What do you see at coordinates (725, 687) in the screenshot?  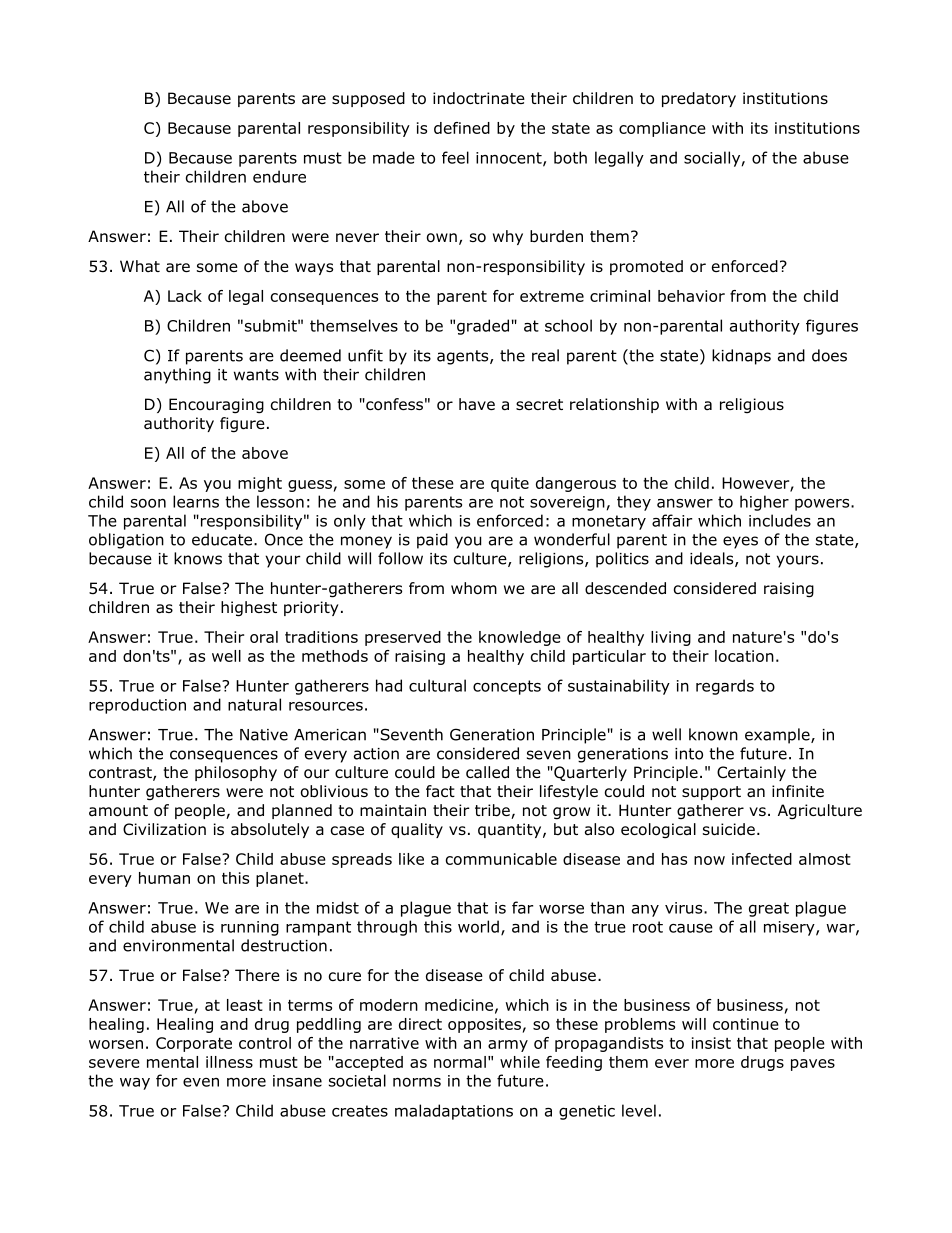 I see `regards` at bounding box center [725, 687].
